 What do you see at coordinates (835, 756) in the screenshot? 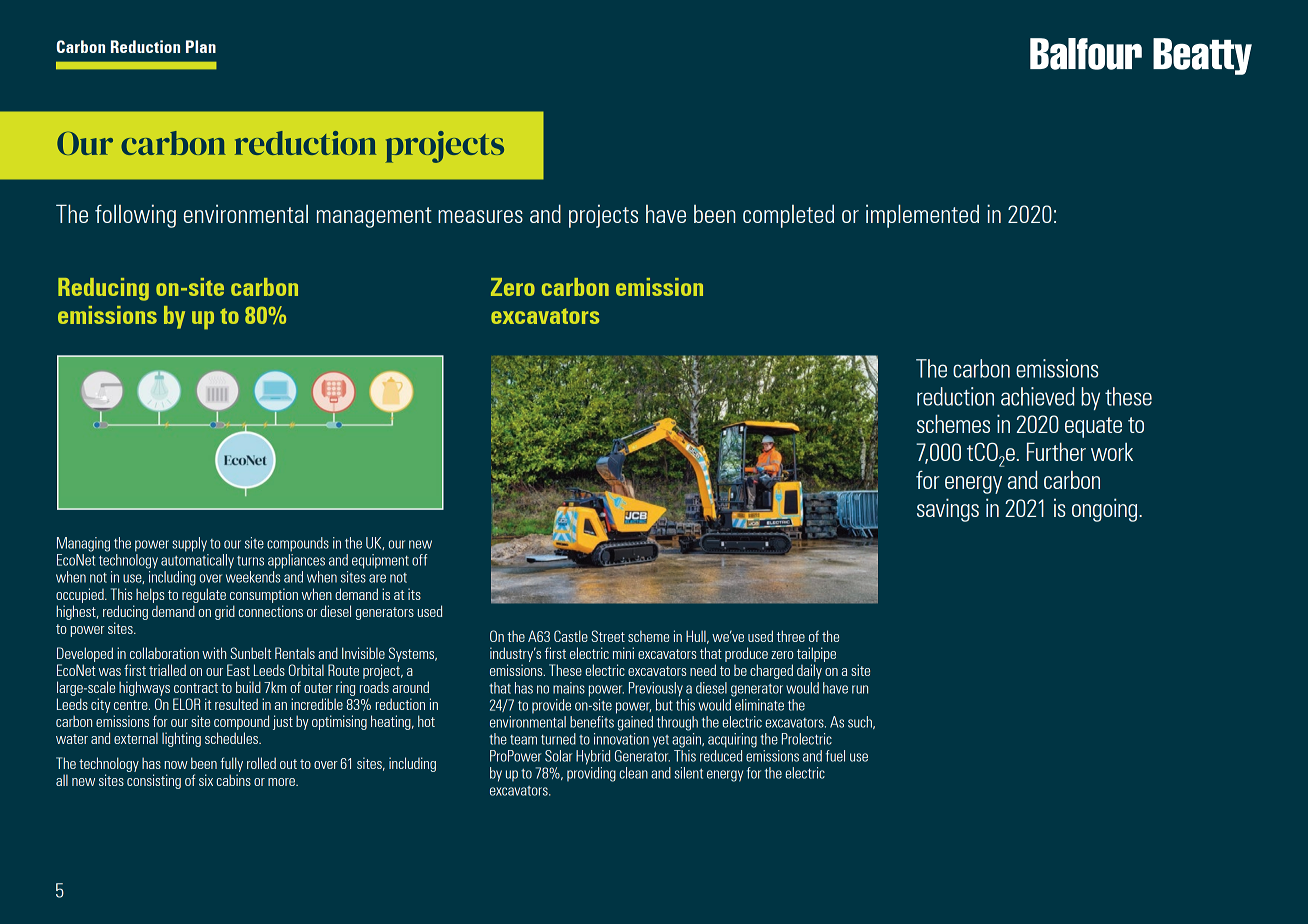
I see `fuel` at bounding box center [835, 756].
